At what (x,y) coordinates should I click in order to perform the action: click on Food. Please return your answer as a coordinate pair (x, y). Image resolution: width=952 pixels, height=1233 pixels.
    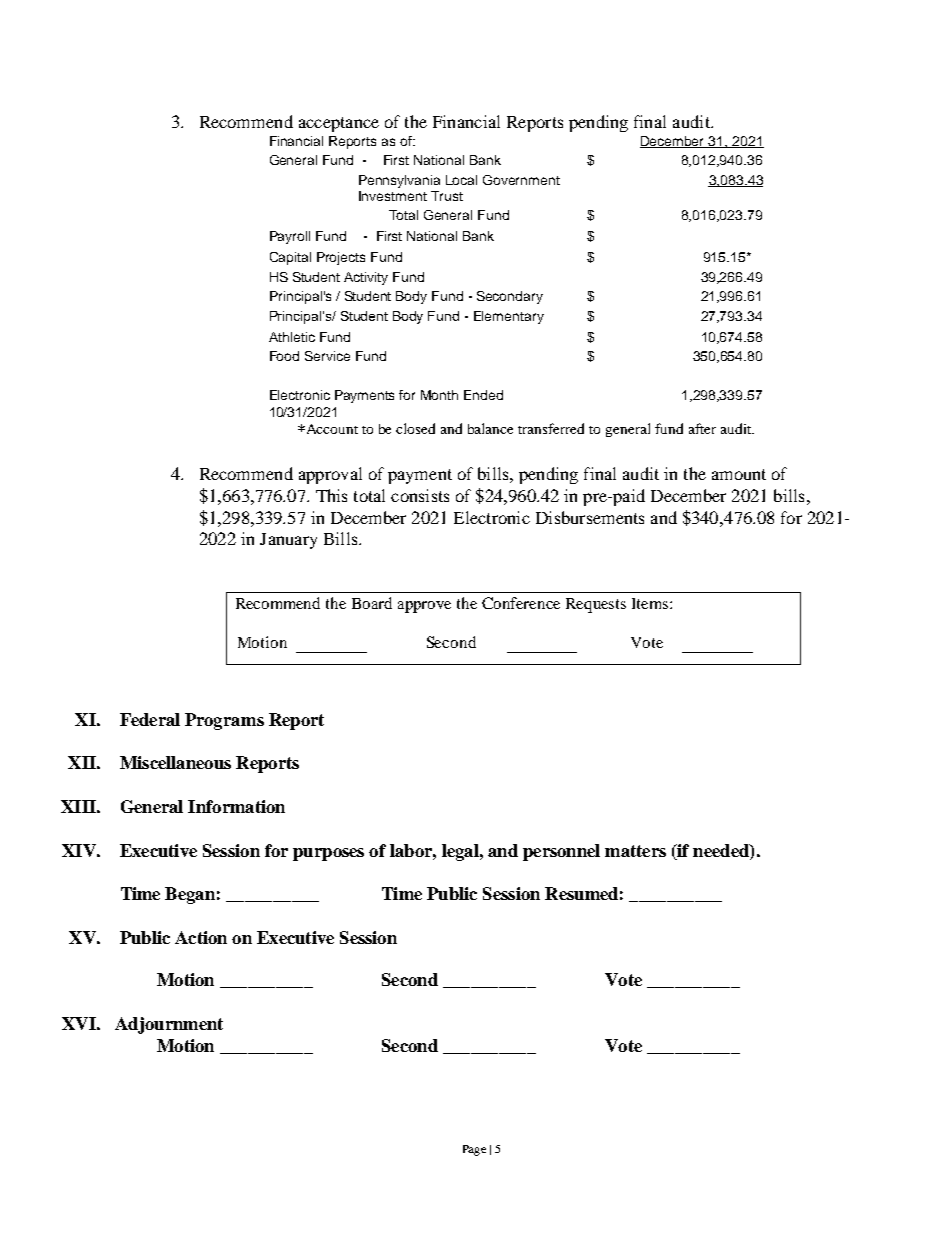
    Looking at the image, I should click on (284, 356).
